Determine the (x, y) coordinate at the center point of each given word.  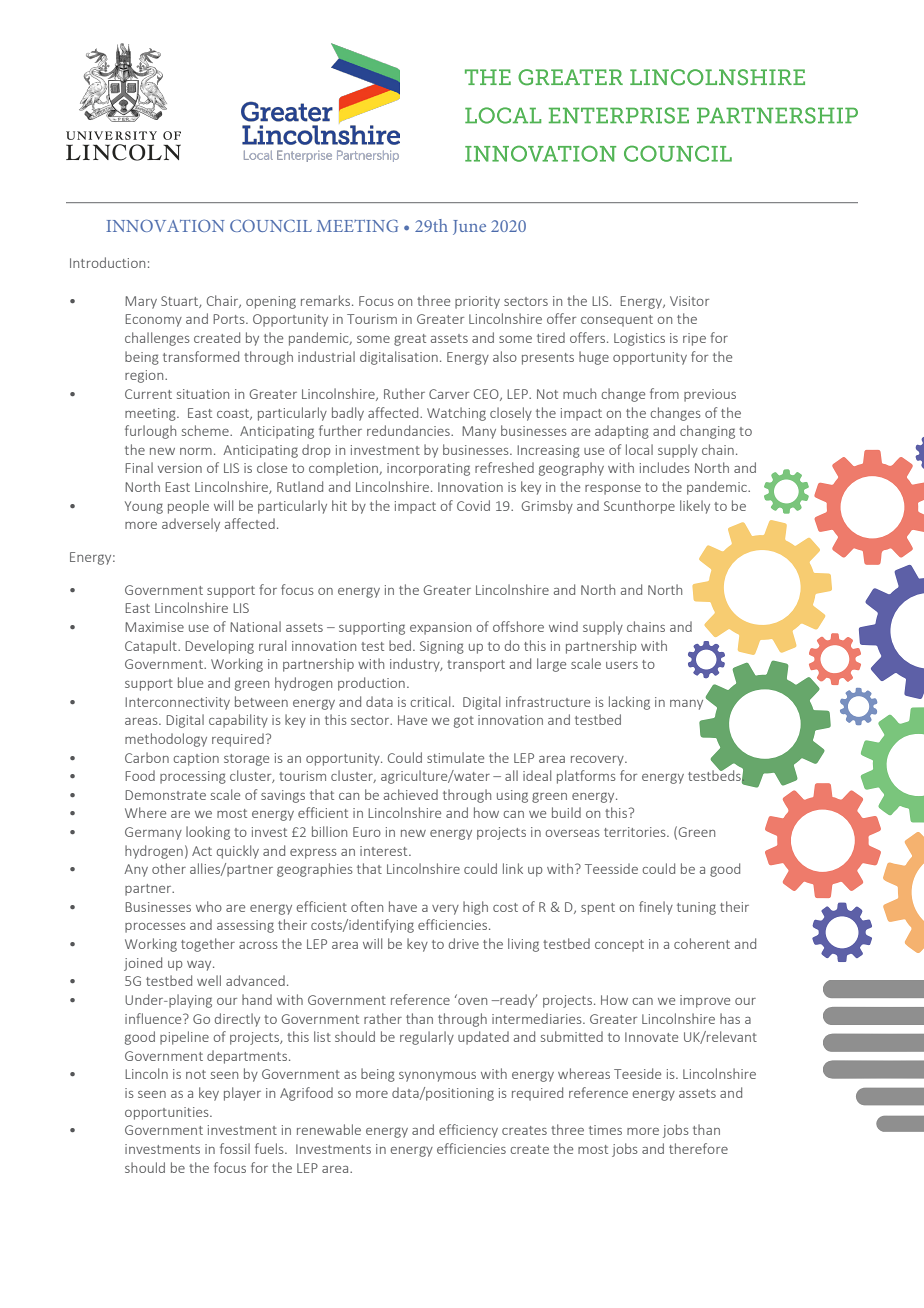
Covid (473, 505)
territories (636, 832)
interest (385, 851)
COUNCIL (271, 225)
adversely (191, 525)
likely (695, 507)
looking (208, 833)
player (242, 1094)
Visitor (689, 301)
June (469, 227)
